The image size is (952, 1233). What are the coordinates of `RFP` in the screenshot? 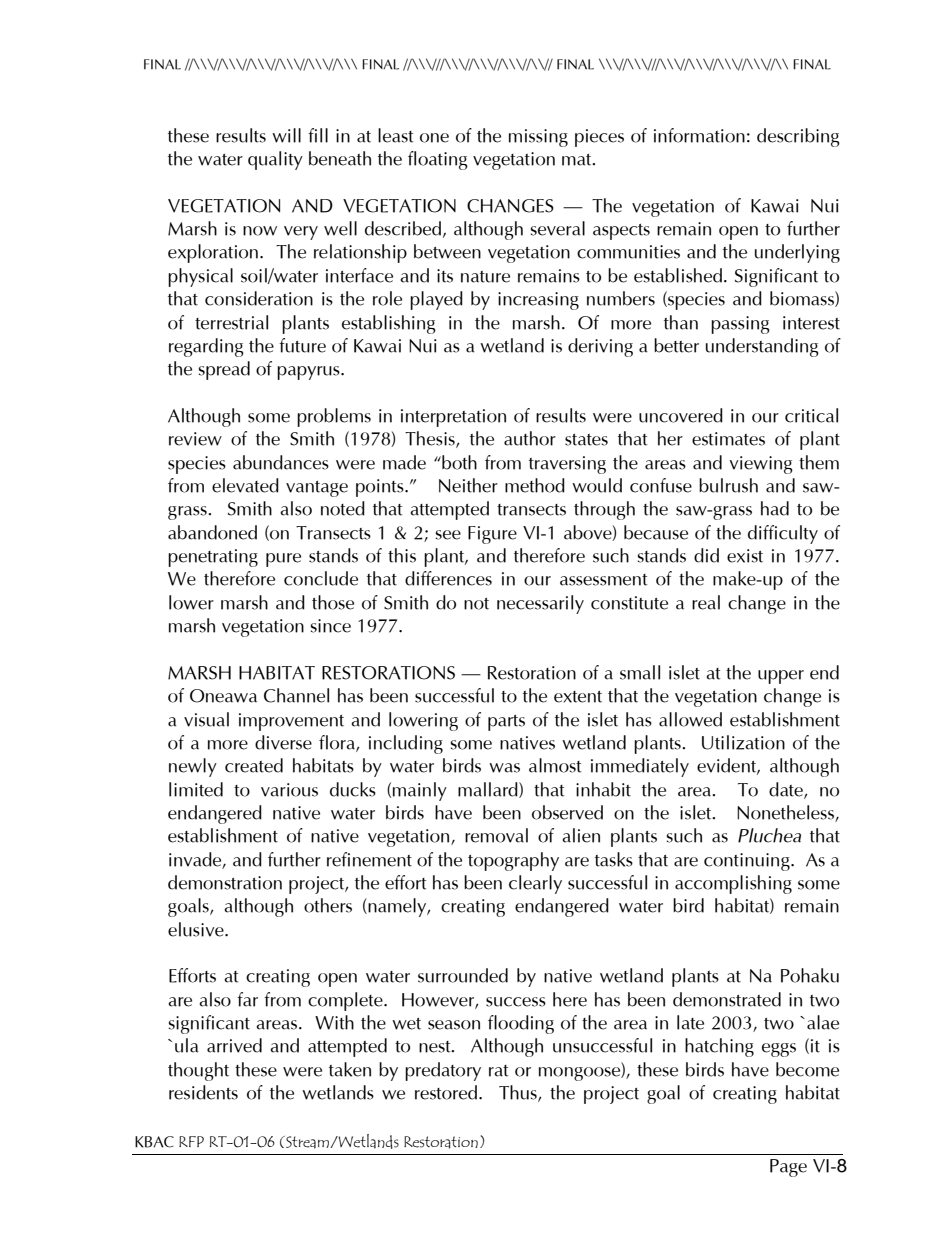 It's located at (191, 1141).
